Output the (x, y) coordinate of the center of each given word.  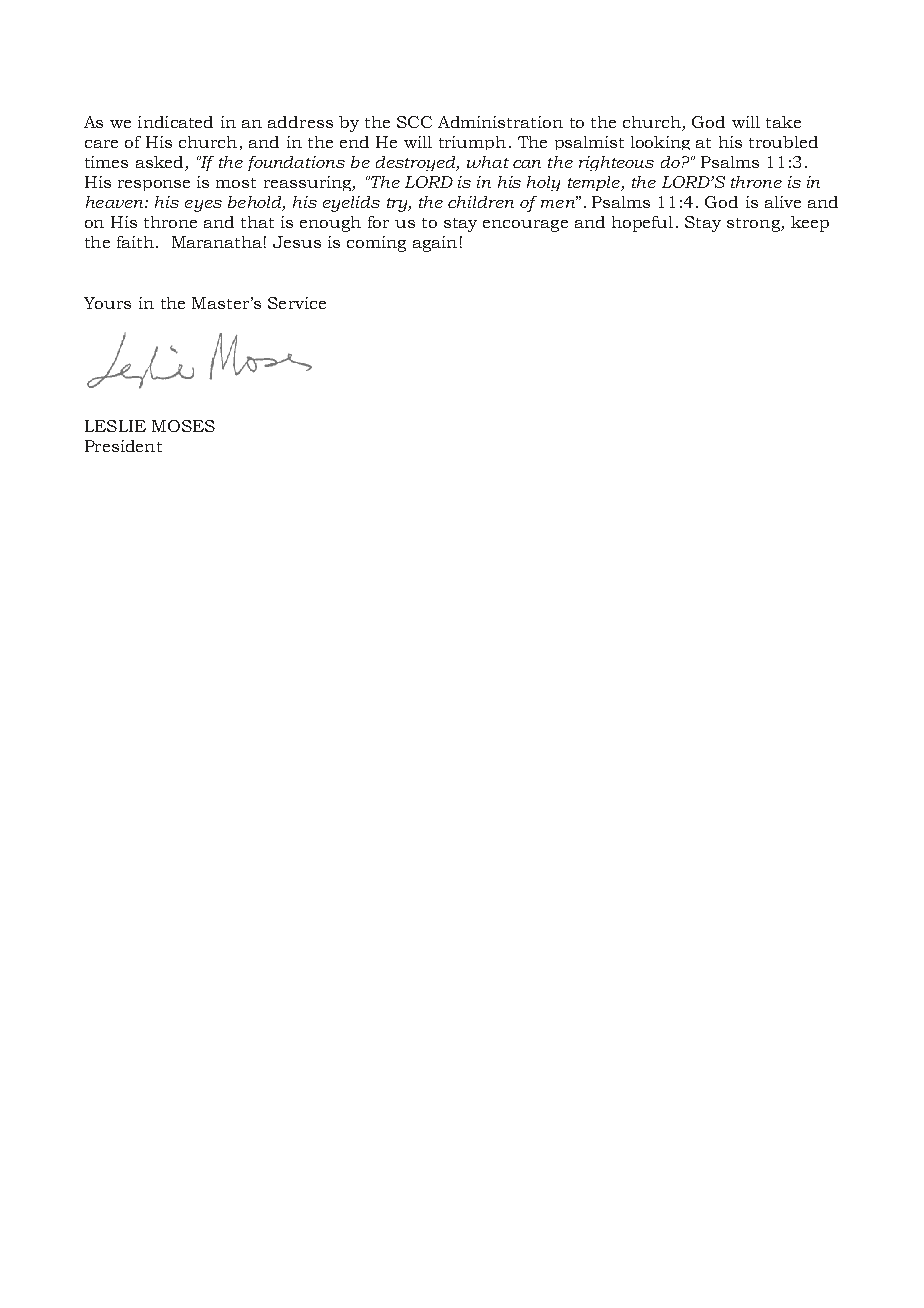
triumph (472, 143)
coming (376, 244)
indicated (175, 122)
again (435, 244)
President (123, 446)
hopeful (642, 224)
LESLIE (115, 426)
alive (783, 202)
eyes (203, 206)
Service (297, 303)
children (481, 202)
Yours (107, 303)
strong (754, 225)
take (783, 122)
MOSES (183, 426)
